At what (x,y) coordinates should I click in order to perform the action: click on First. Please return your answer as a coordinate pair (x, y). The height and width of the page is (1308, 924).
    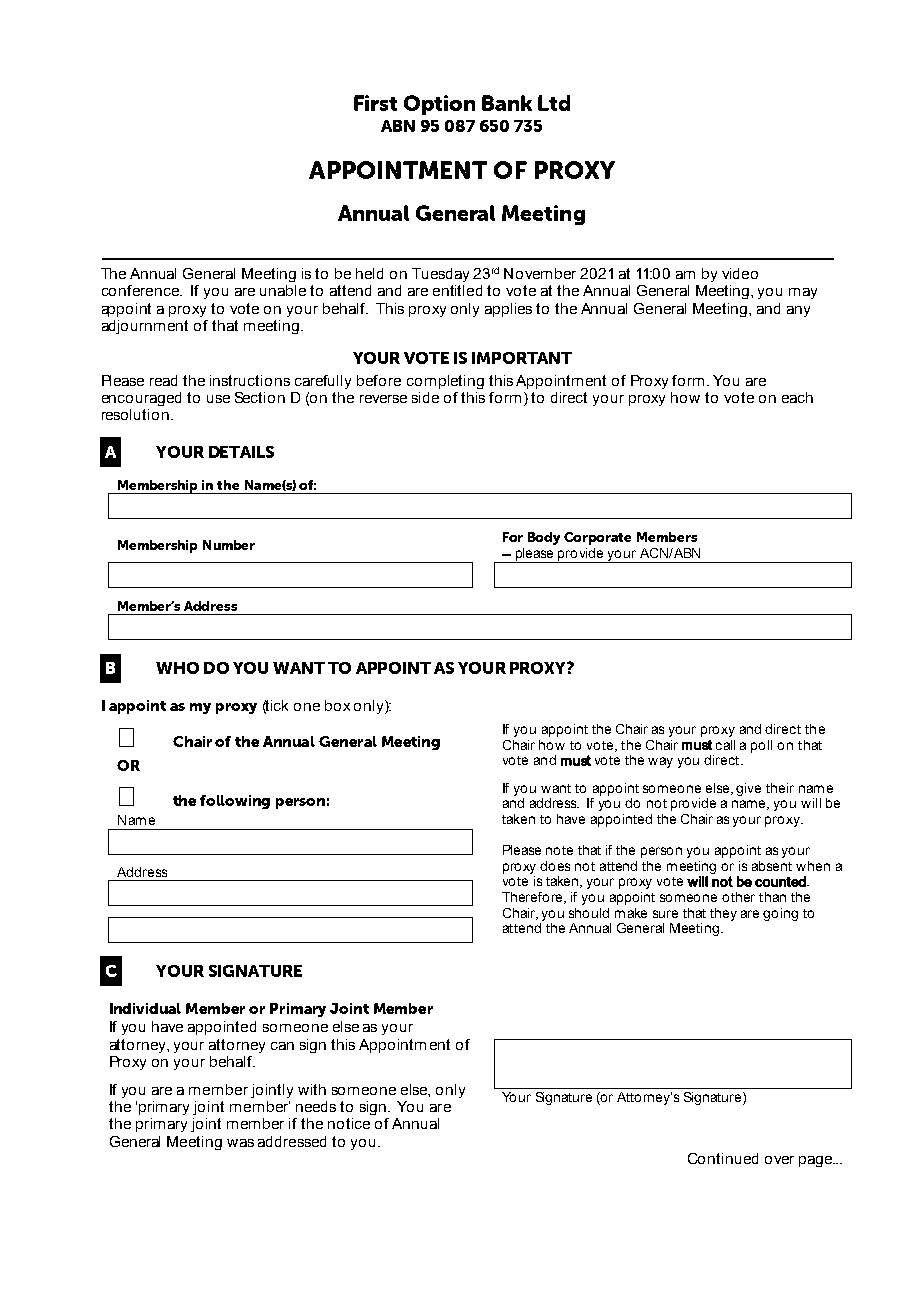
    Looking at the image, I should click on (375, 103).
